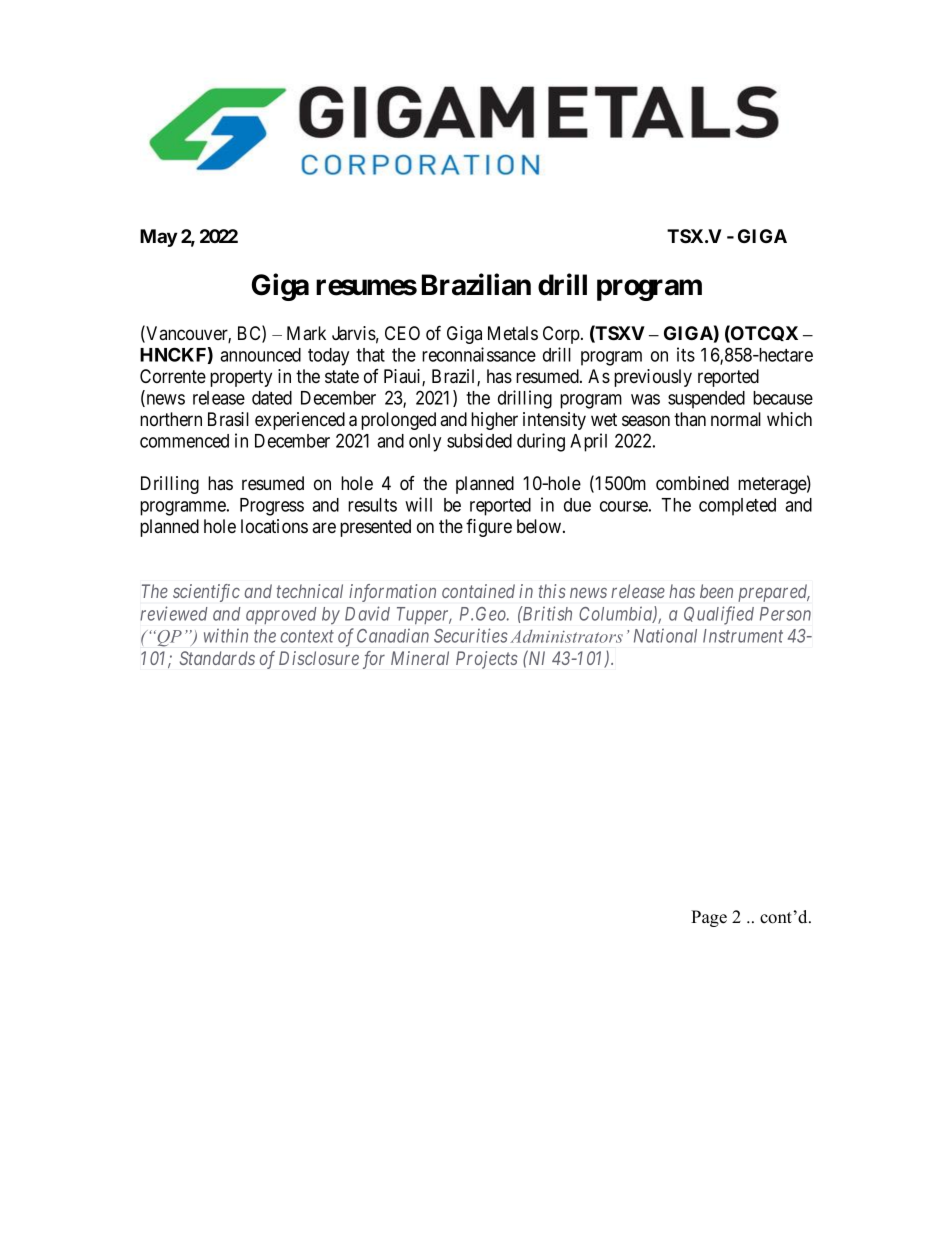 Image resolution: width=952 pixels, height=1233 pixels. I want to click on scientific, so click(206, 593).
